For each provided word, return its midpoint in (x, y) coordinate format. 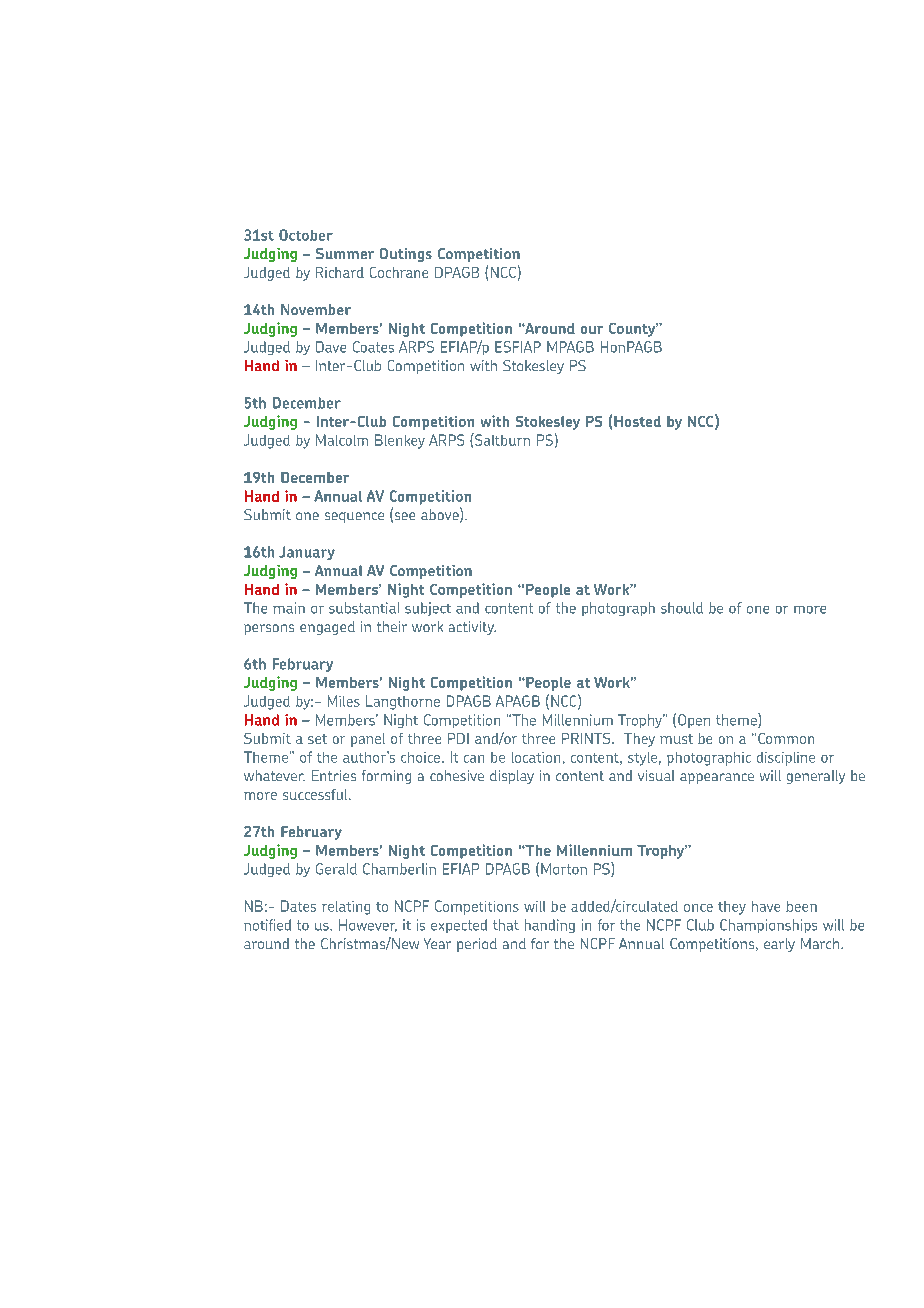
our (592, 330)
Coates (373, 347)
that (506, 925)
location (536, 757)
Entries (334, 775)
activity (472, 628)
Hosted (637, 421)
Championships (768, 926)
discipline (786, 759)
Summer (345, 253)
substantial (364, 608)
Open (694, 721)
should (682, 608)
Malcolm (342, 440)
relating (346, 908)
